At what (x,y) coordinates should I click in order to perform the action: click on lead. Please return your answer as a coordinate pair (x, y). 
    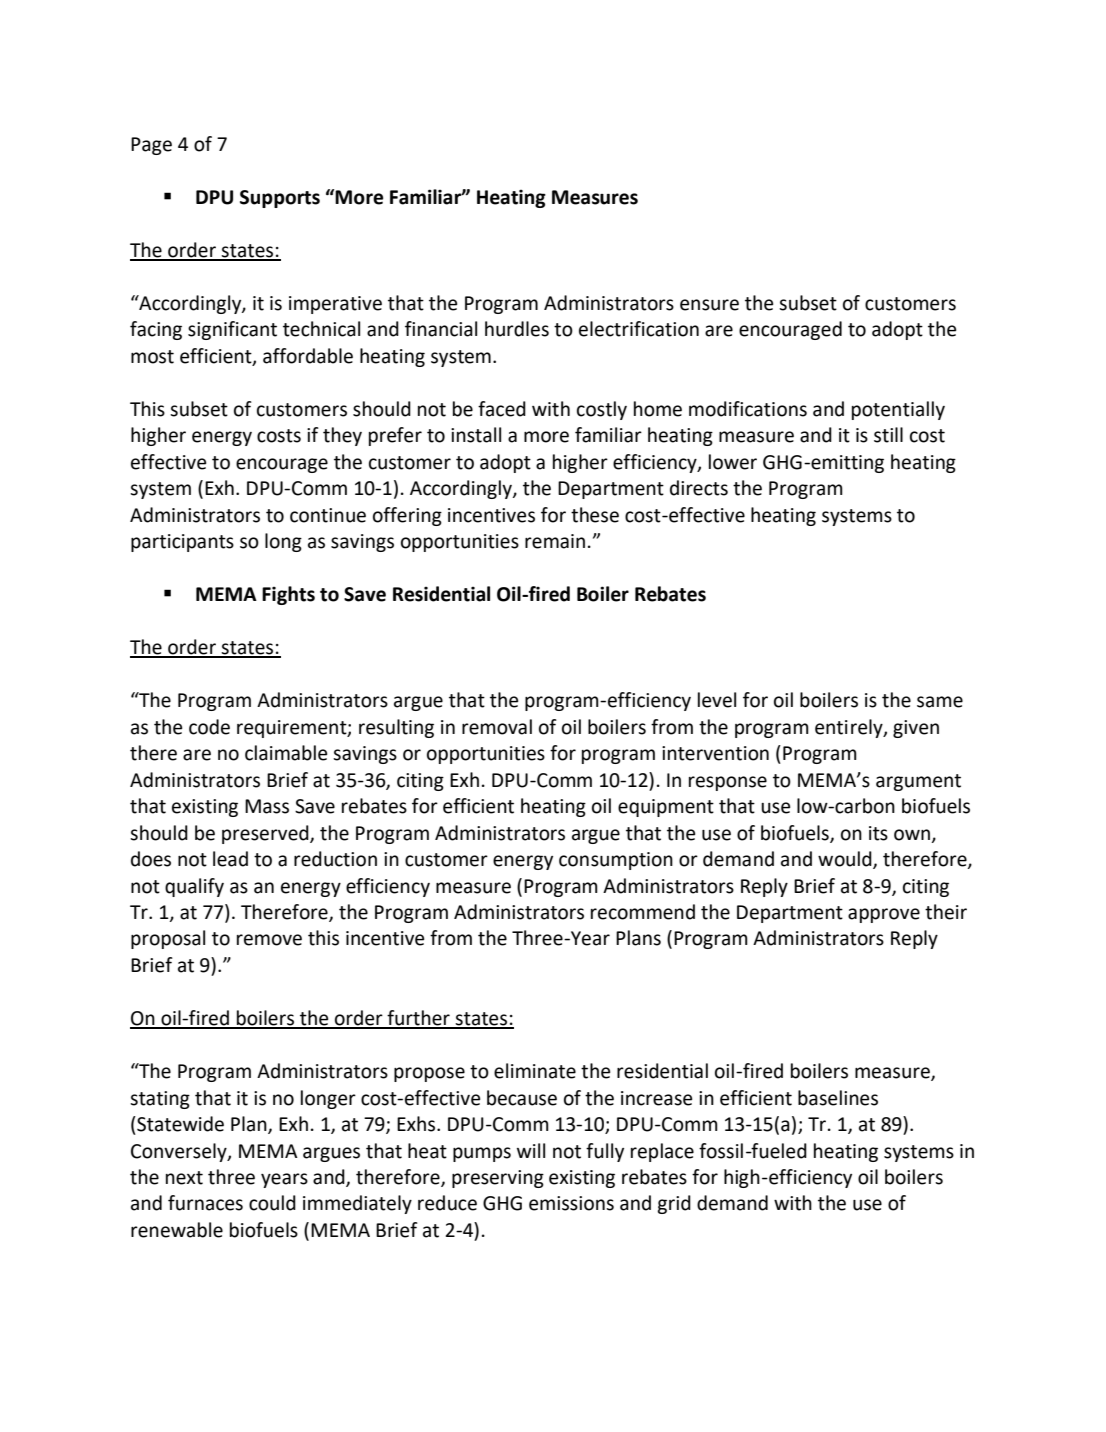
    Looking at the image, I should click on (230, 859).
